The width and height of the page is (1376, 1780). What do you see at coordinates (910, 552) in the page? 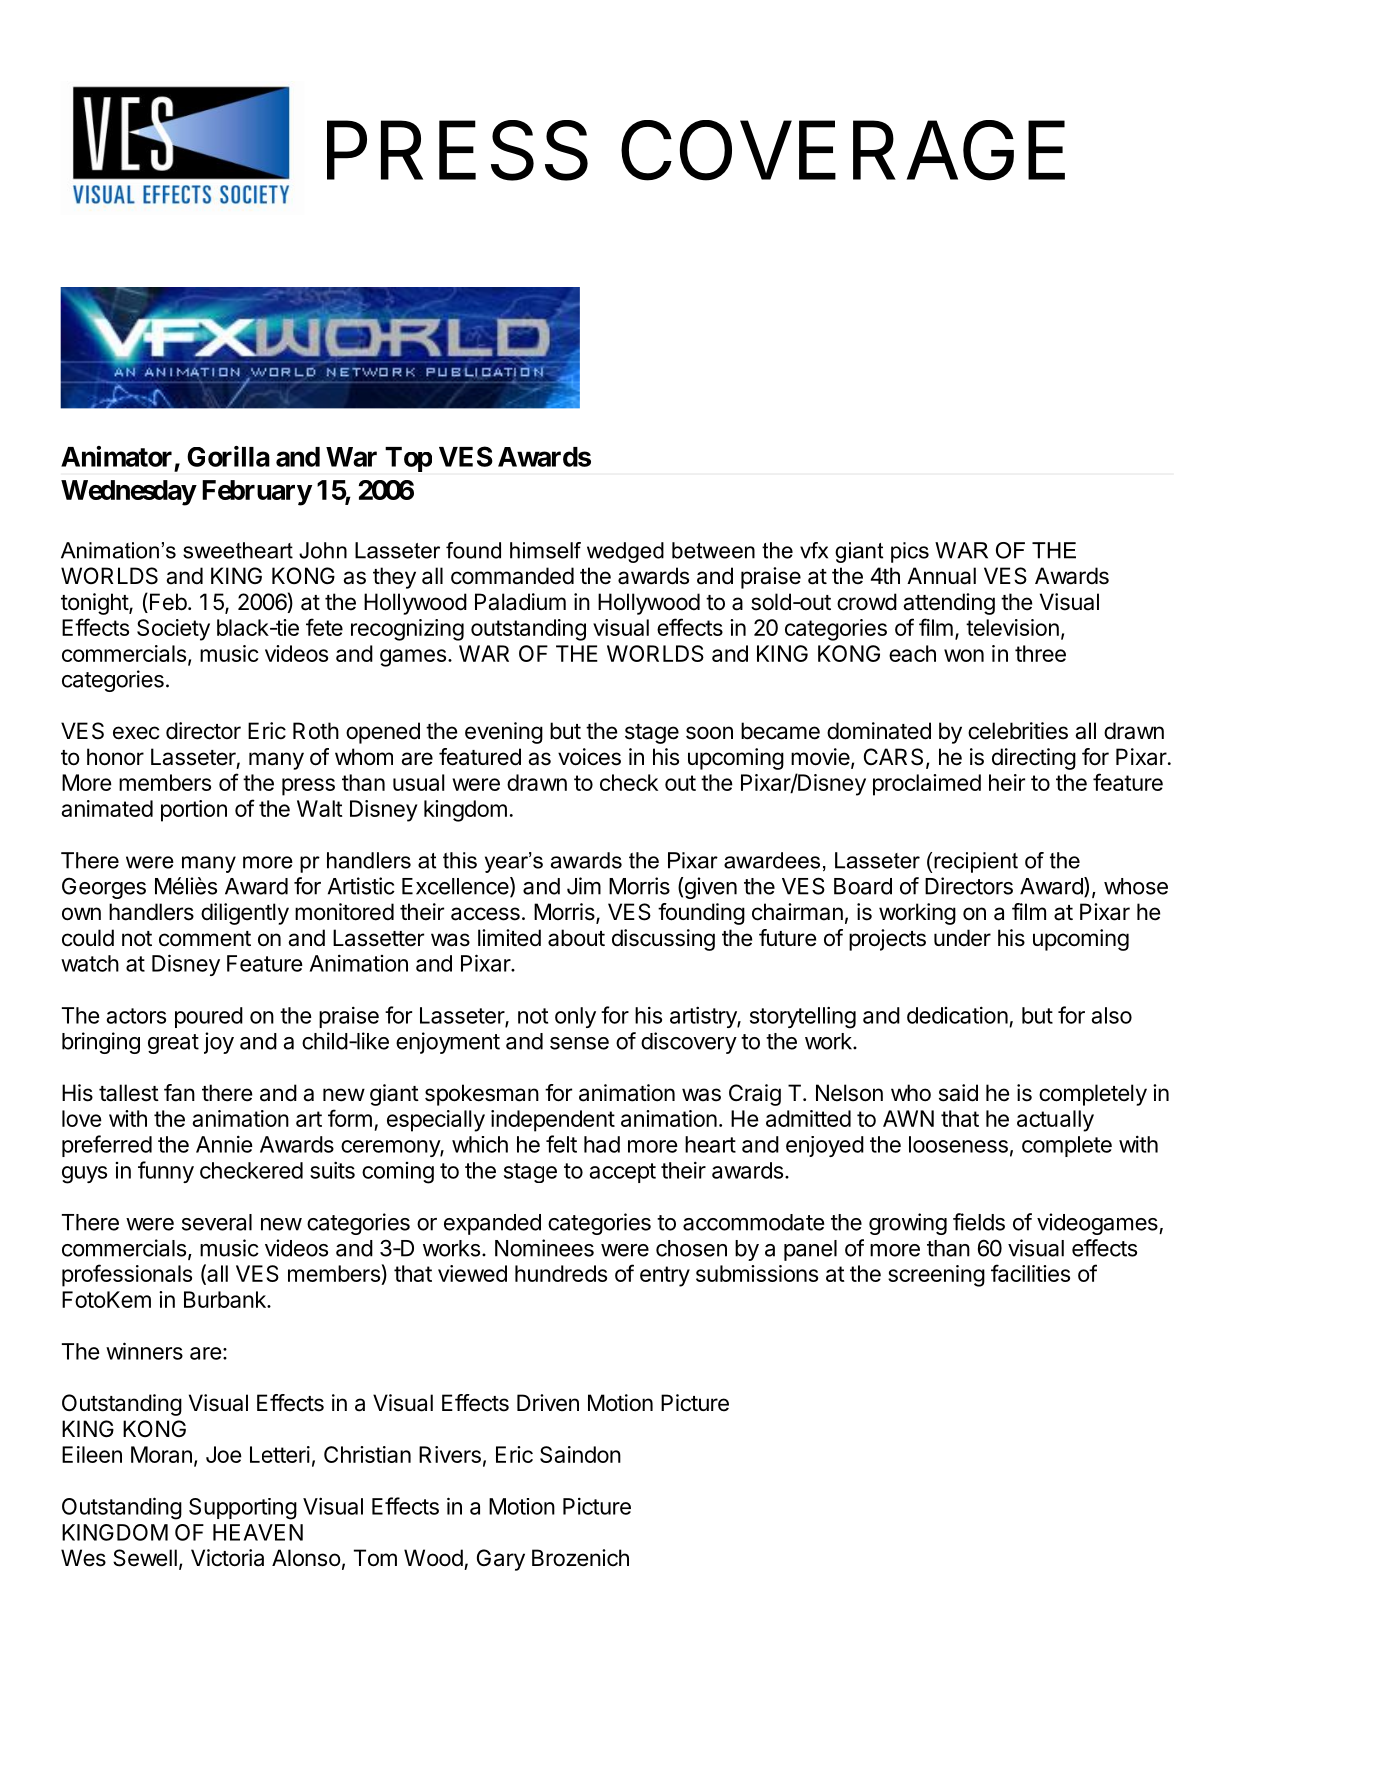
I see `pics` at bounding box center [910, 552].
